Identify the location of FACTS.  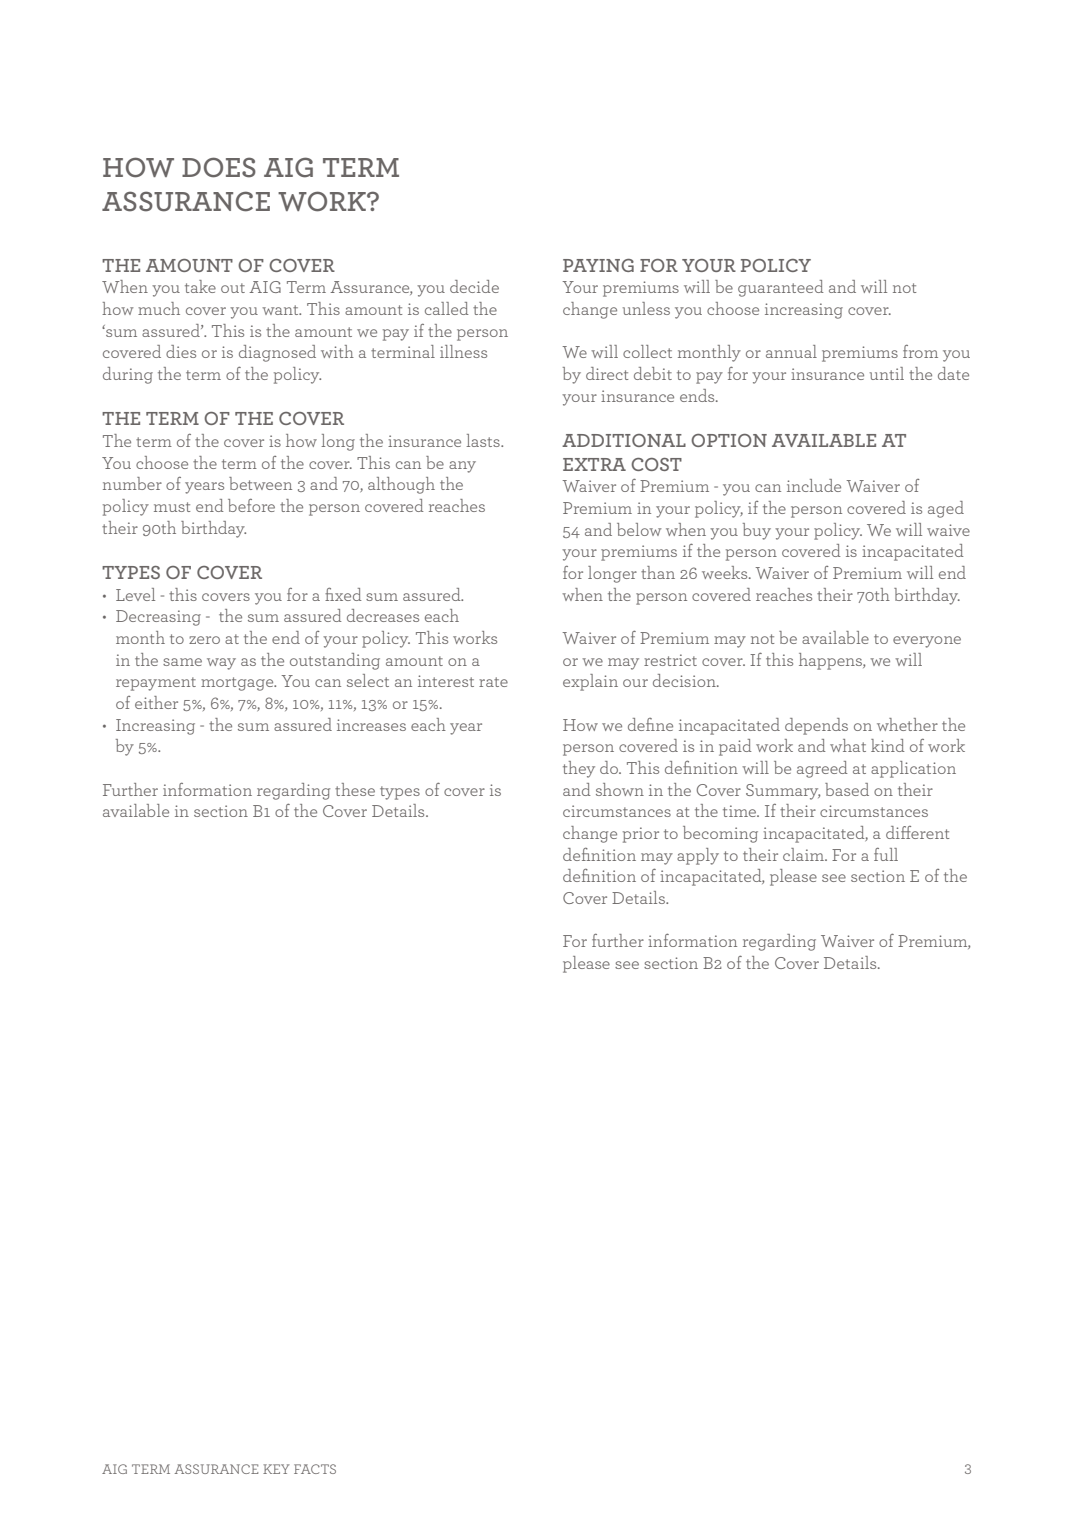
(315, 1469).
